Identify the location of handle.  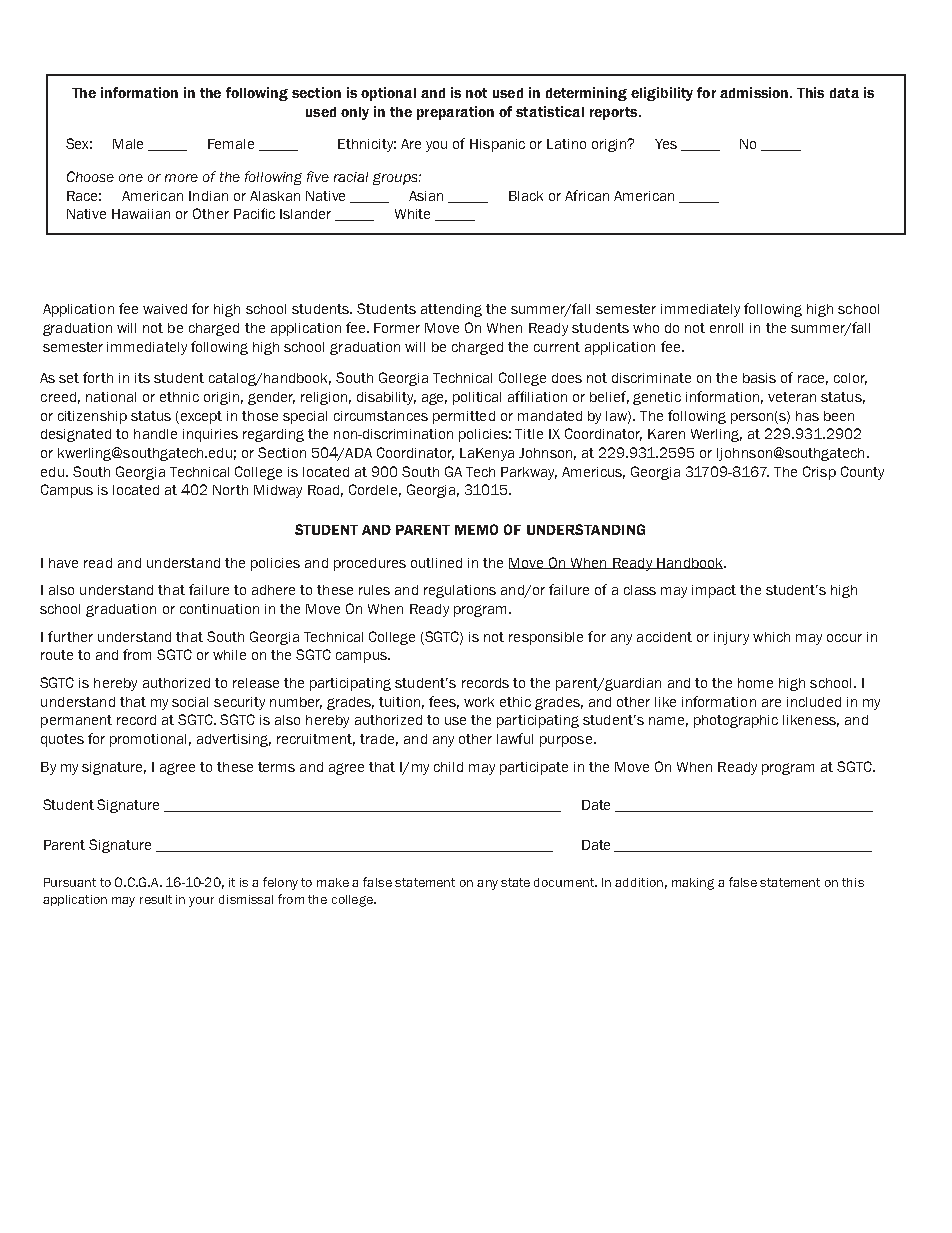
(155, 434).
